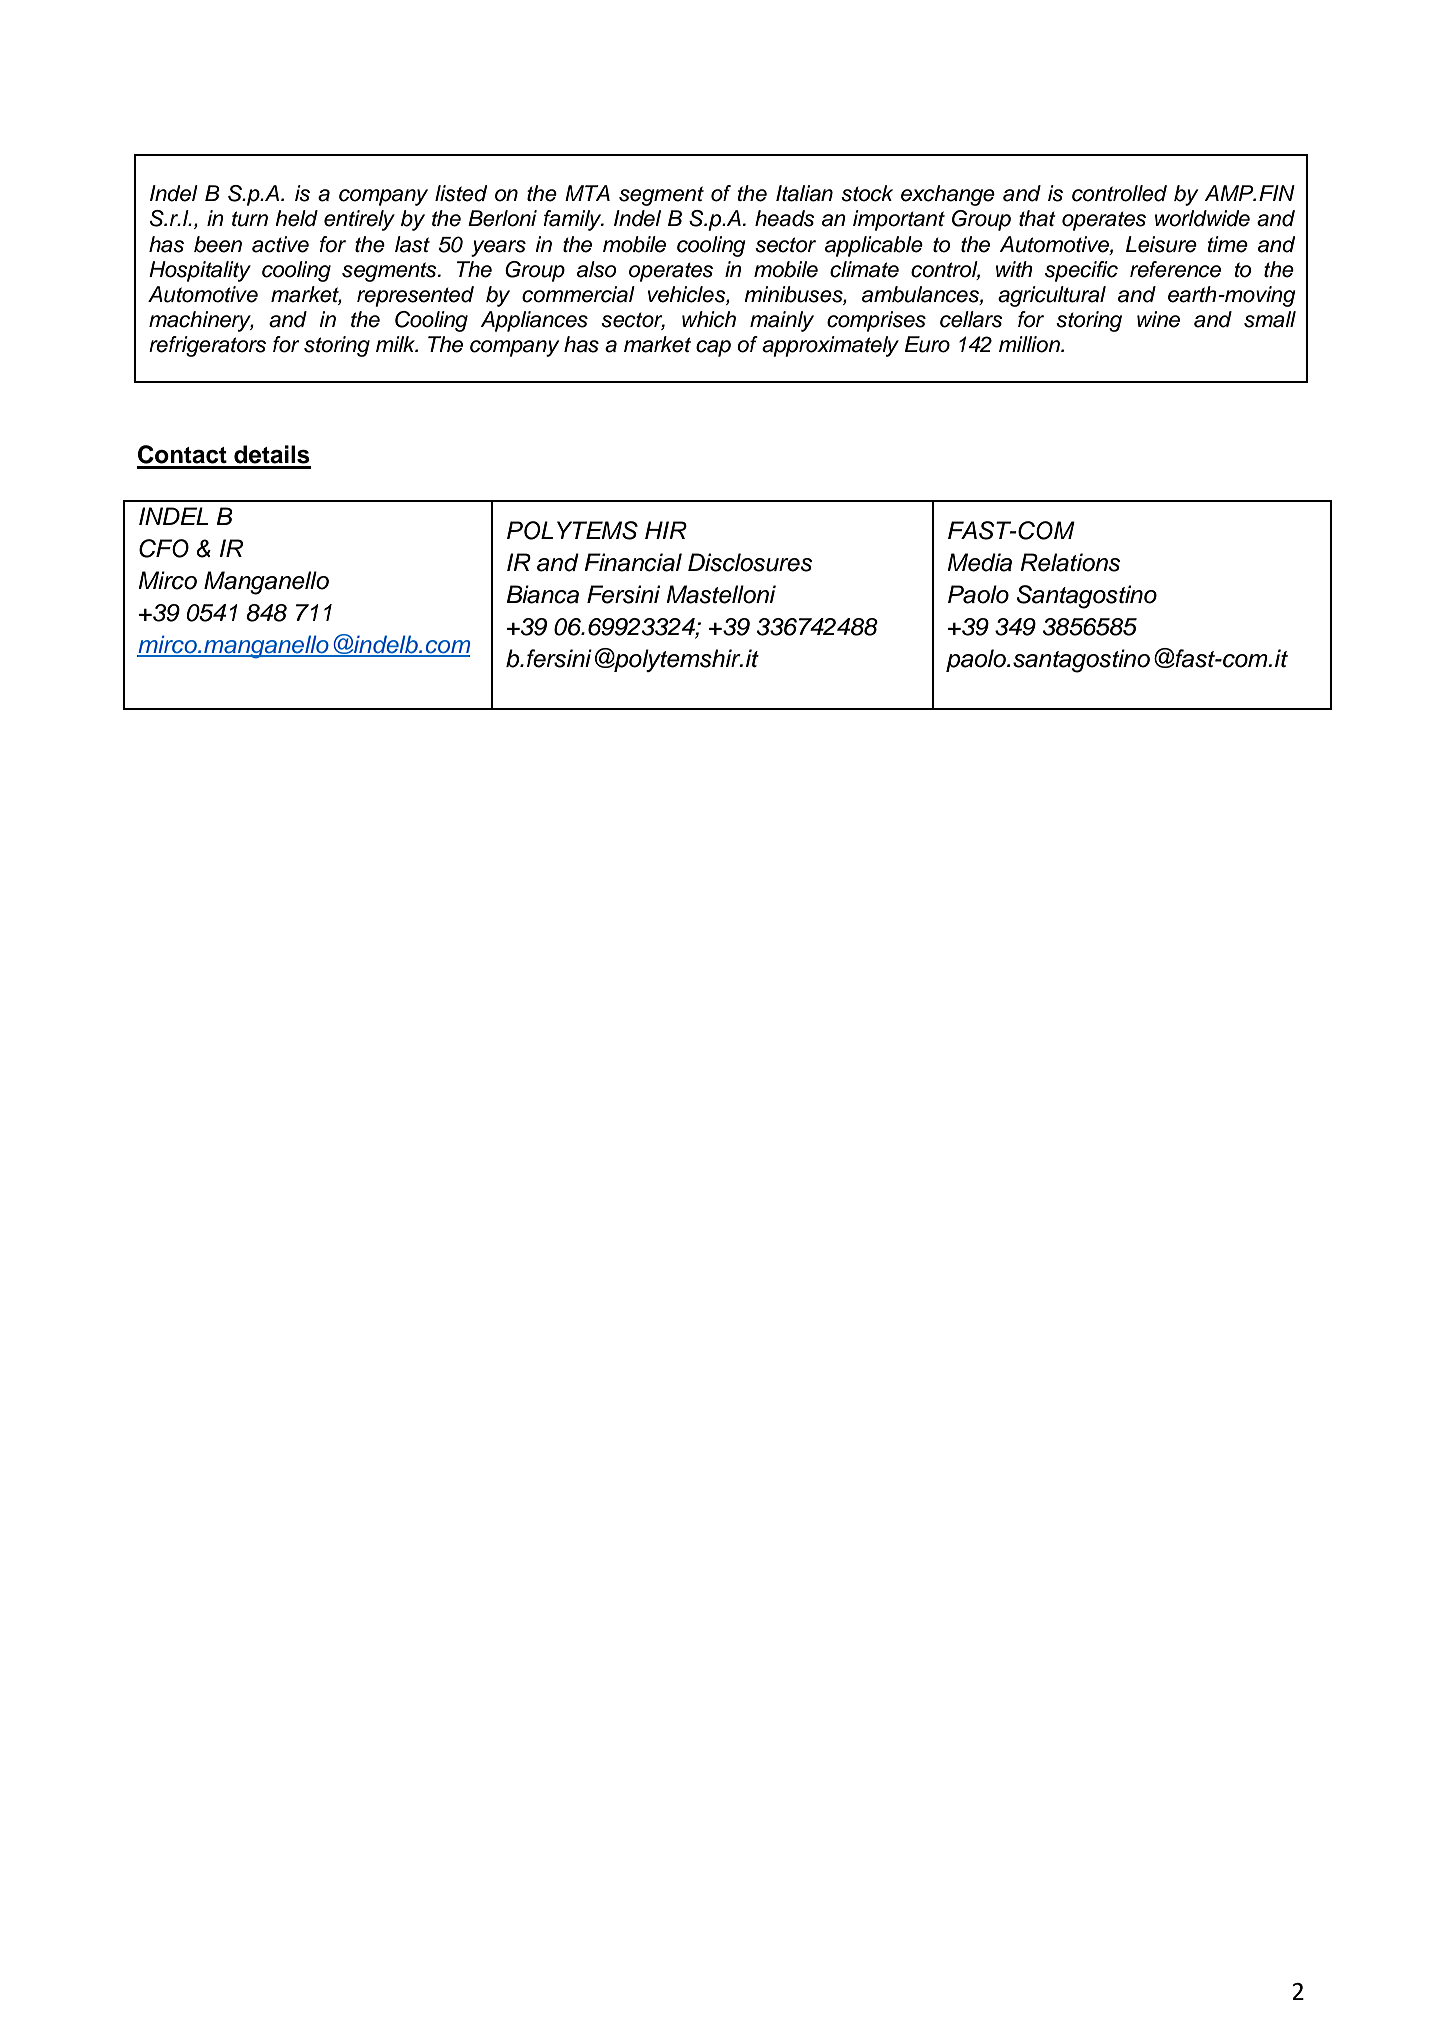 The image size is (1442, 2040). Describe the element at coordinates (1070, 562) in the document. I see `Relations` at that location.
